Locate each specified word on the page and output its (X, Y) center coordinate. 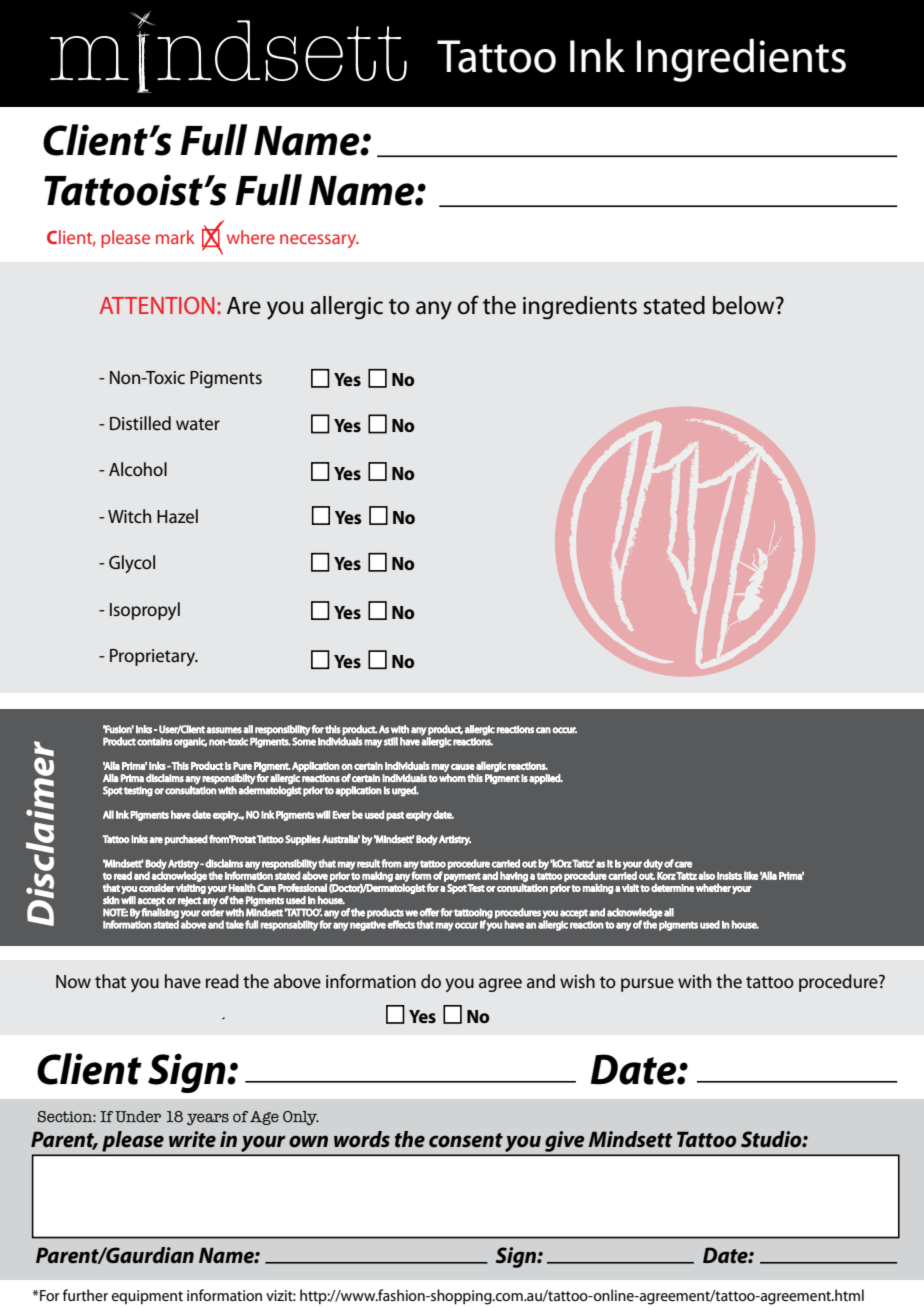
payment (462, 877)
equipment (147, 1297)
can (543, 730)
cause (463, 767)
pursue (647, 985)
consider (157, 887)
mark (175, 237)
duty (653, 864)
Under (138, 1117)
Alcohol (138, 469)
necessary (319, 241)
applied (545, 779)
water (198, 424)
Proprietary (154, 657)
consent (466, 1140)
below (745, 305)
